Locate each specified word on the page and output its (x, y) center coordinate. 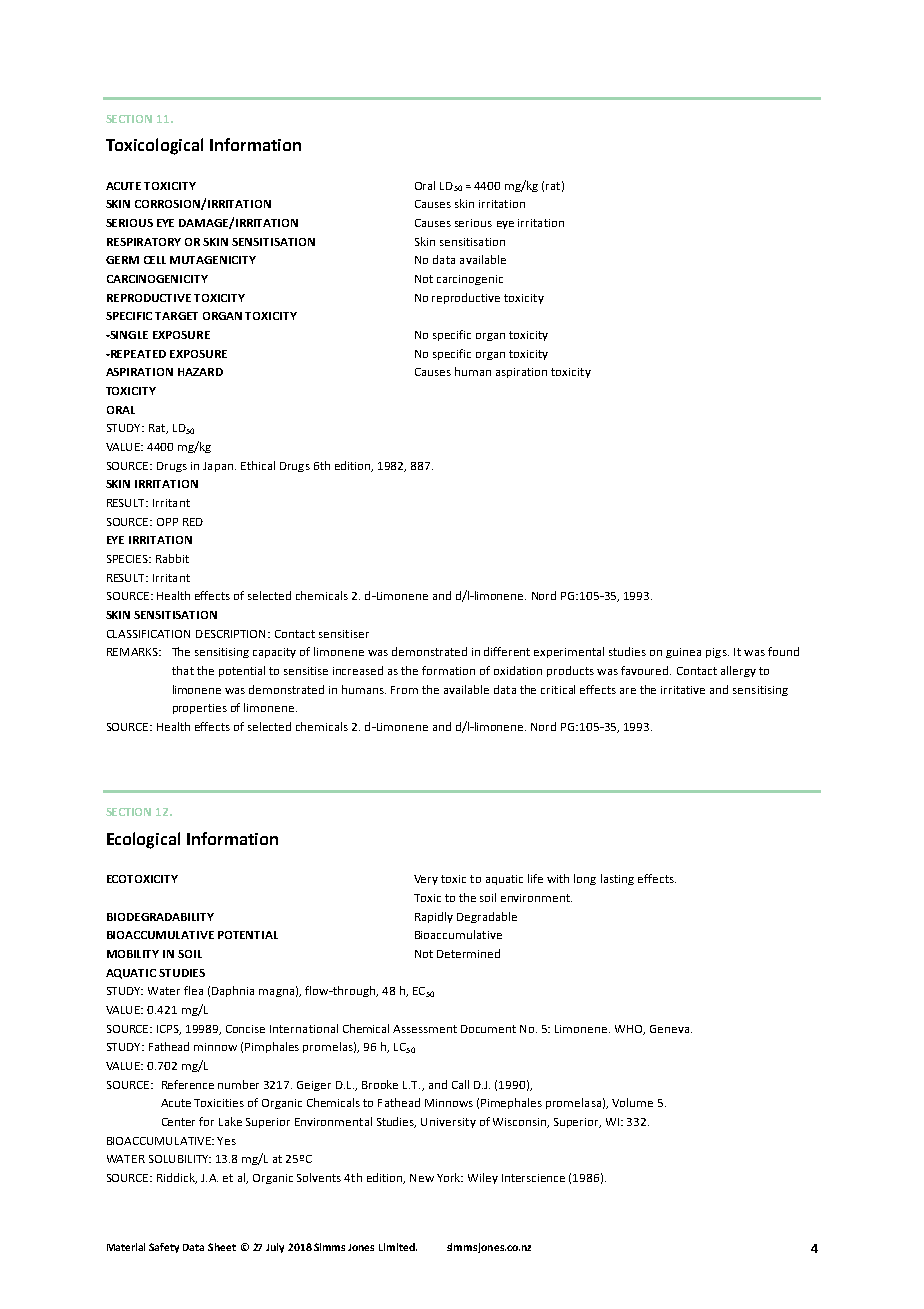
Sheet (222, 1247)
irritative (683, 690)
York (450, 1177)
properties (200, 709)
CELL (155, 260)
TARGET (176, 316)
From (404, 690)
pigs (717, 653)
